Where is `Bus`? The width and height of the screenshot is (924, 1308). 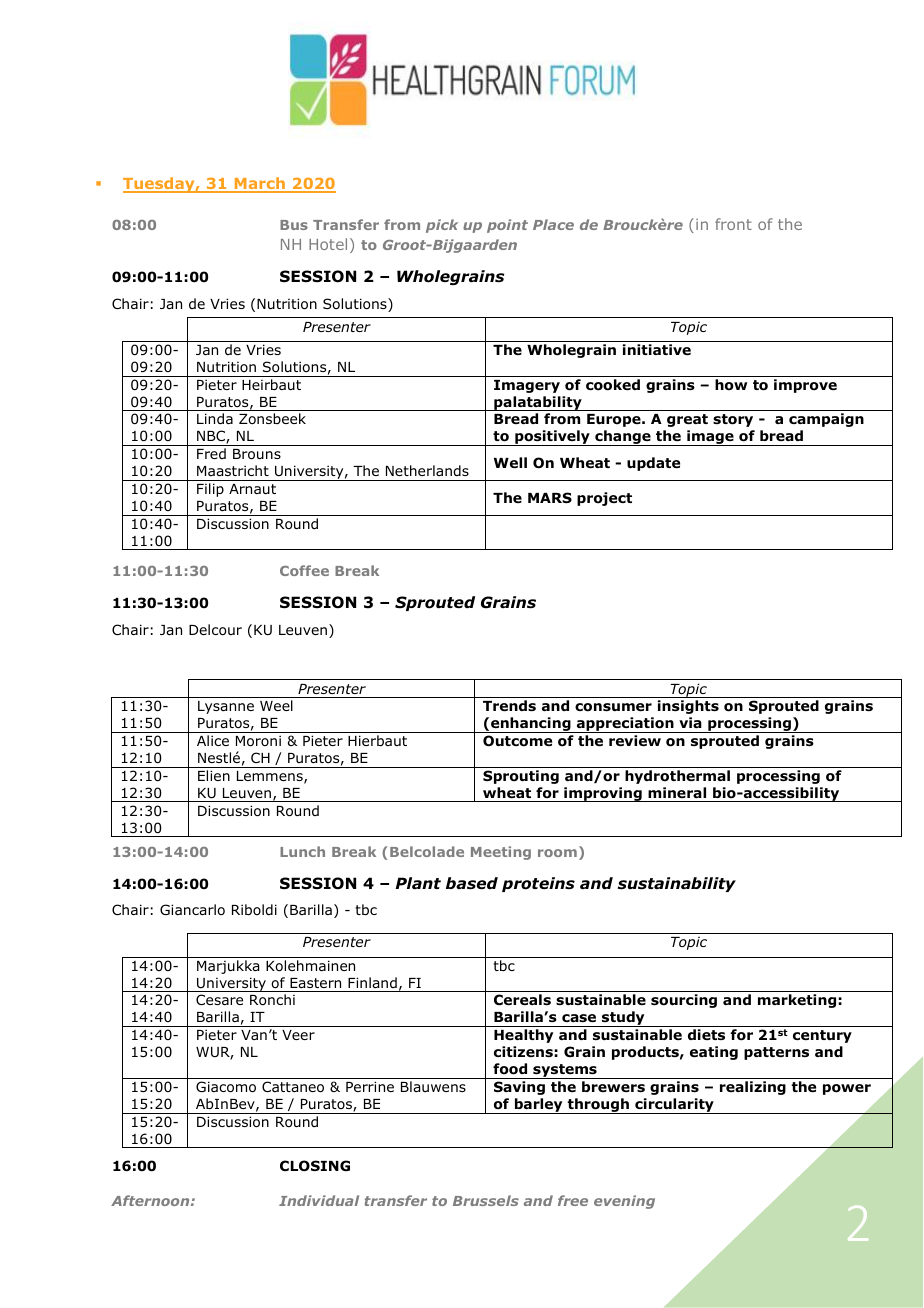
Bus is located at coordinates (294, 225).
